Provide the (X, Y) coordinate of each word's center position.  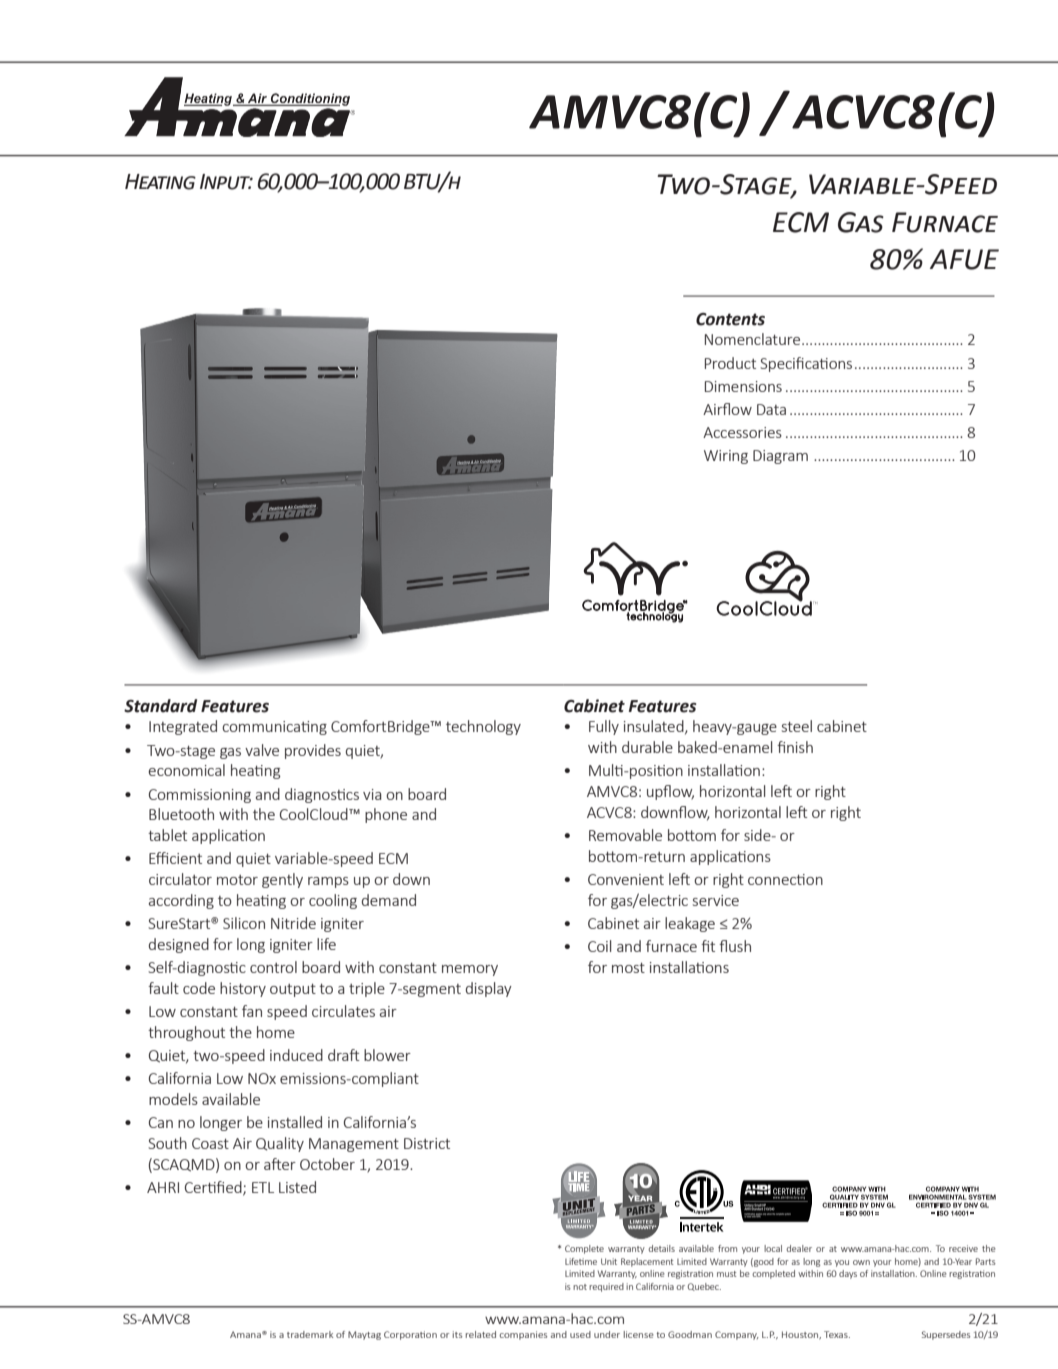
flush (735, 946)
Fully (604, 727)
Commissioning (200, 796)
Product (730, 363)
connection (785, 879)
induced (296, 1055)
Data (771, 409)
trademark (310, 1334)
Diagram (780, 457)
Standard (160, 706)
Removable (625, 835)
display (489, 989)
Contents (730, 319)
